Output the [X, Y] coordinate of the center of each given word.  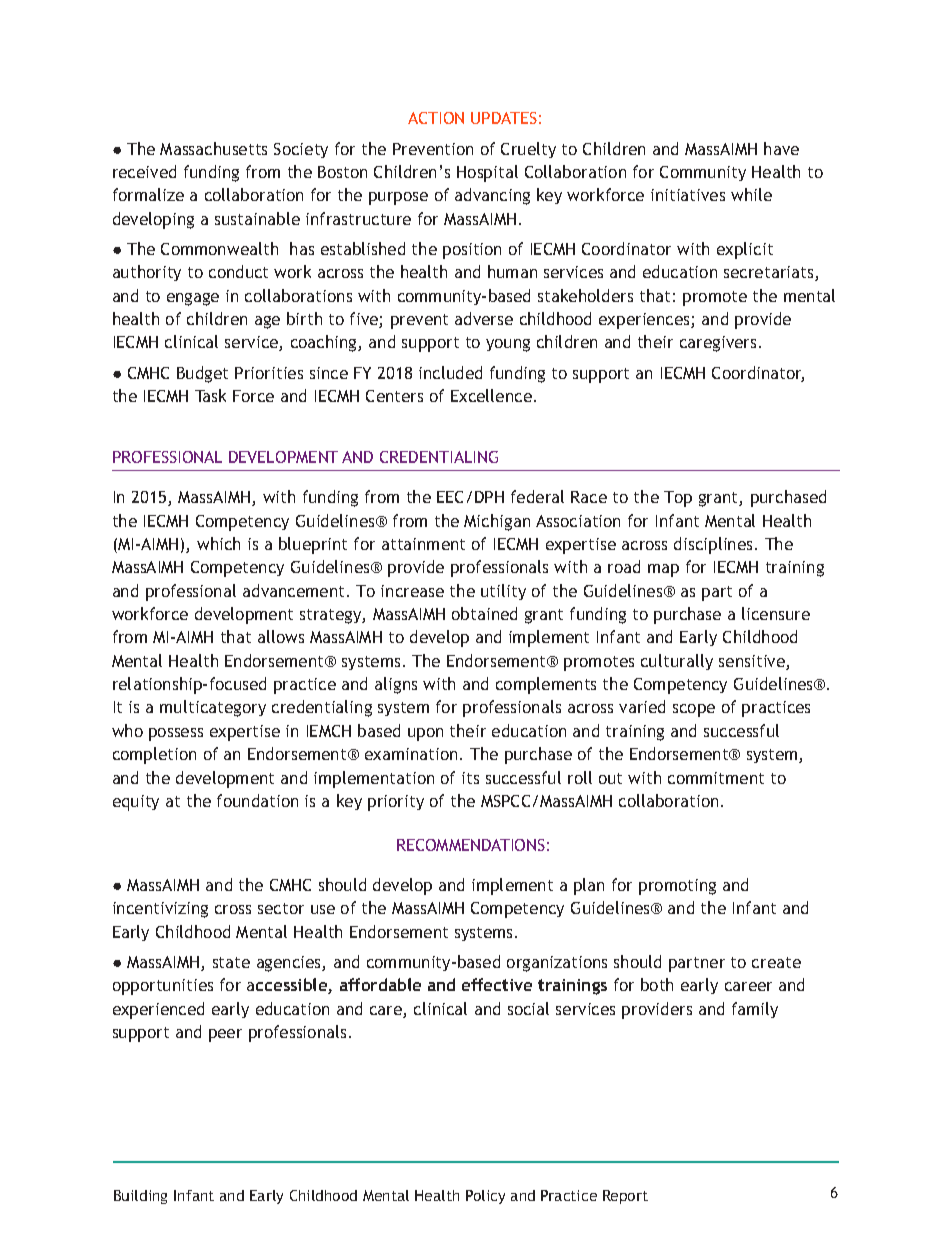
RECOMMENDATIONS [471, 845]
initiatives [688, 195]
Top [678, 499]
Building [140, 1197]
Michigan [497, 522]
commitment [716, 778]
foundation [257, 800]
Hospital [487, 173]
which [218, 543]
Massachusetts [213, 148]
